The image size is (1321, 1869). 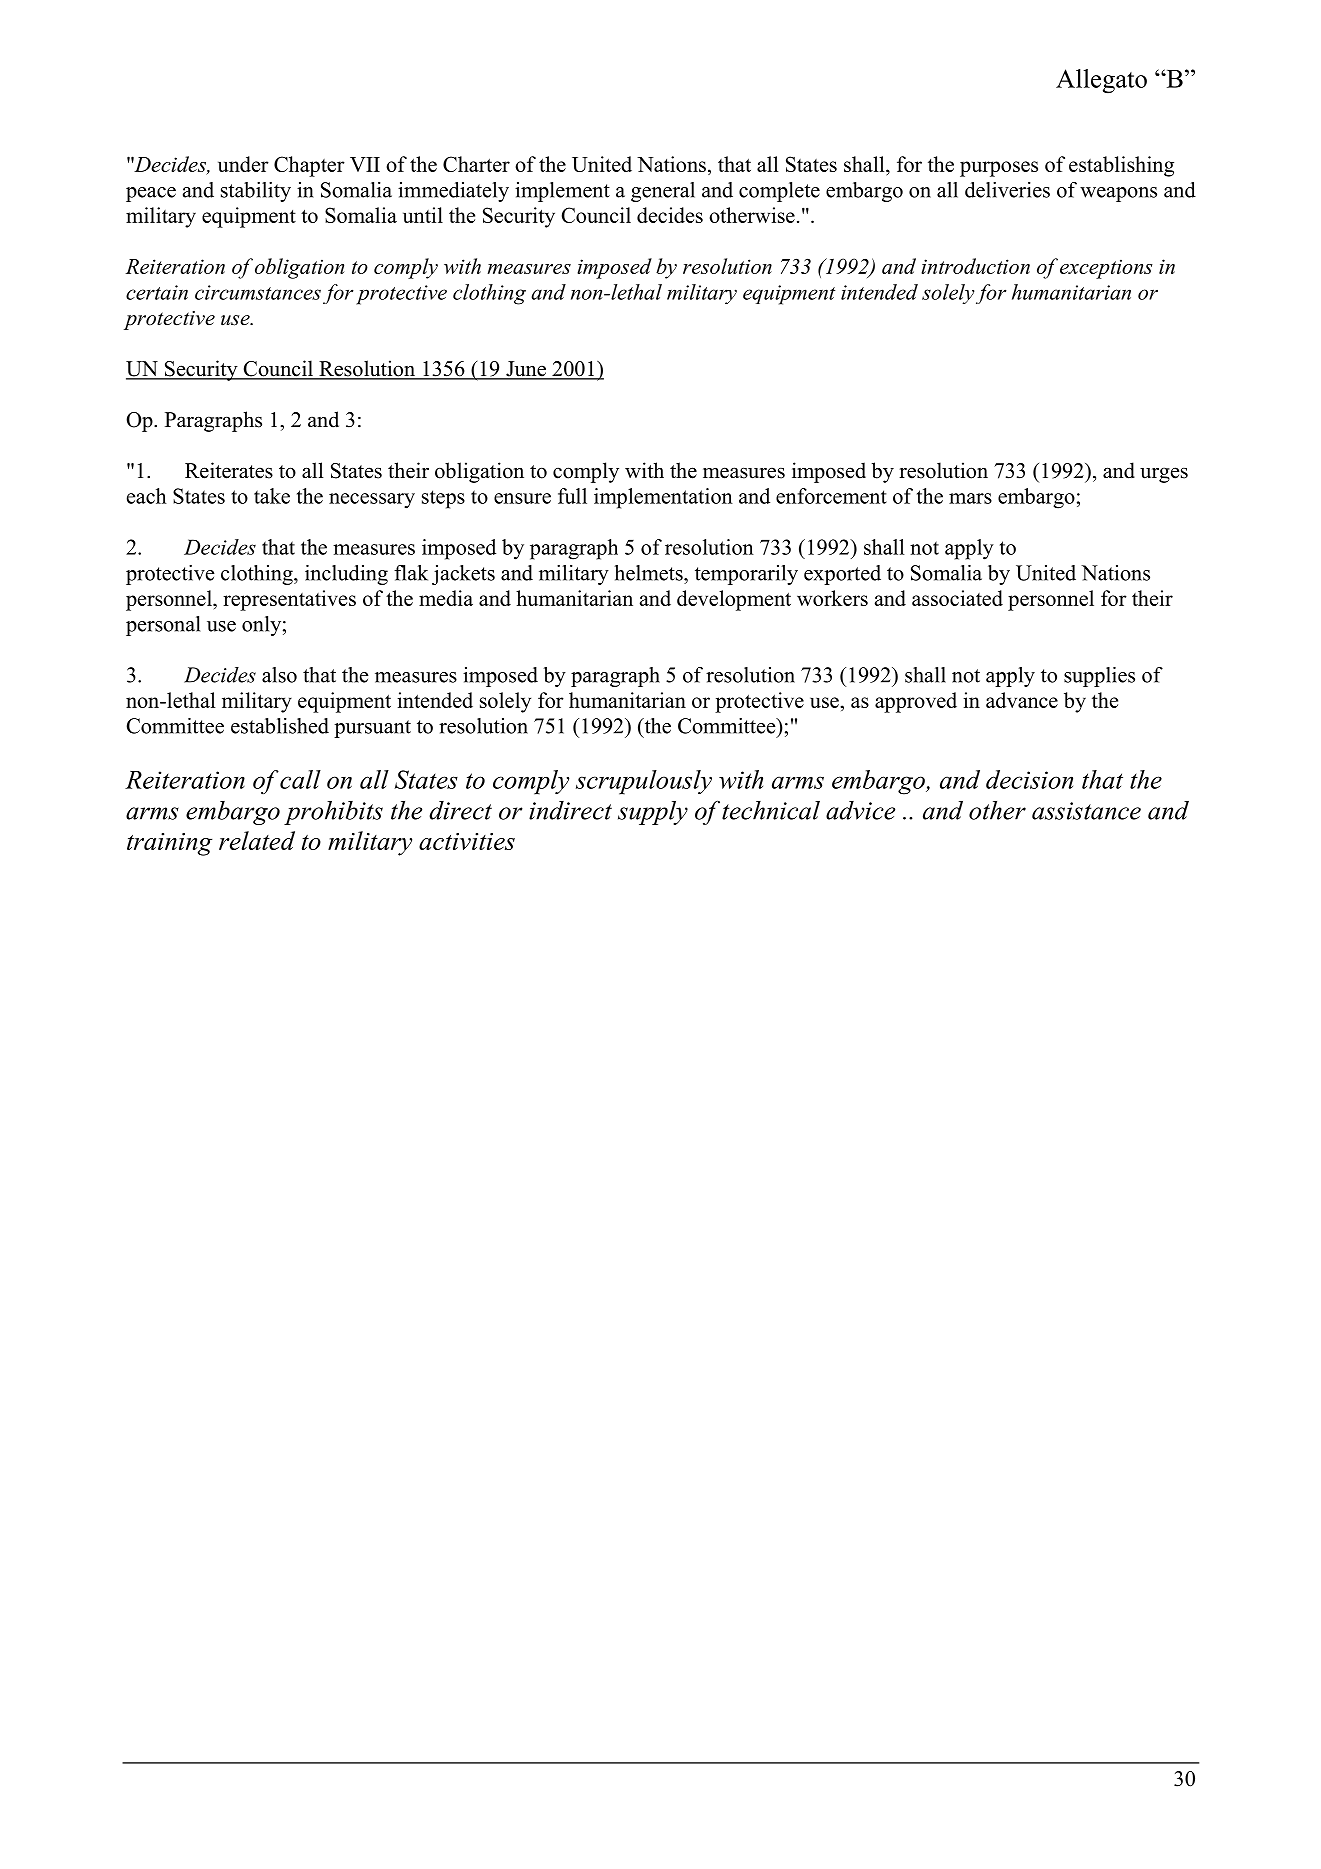 I want to click on general, so click(x=663, y=192).
